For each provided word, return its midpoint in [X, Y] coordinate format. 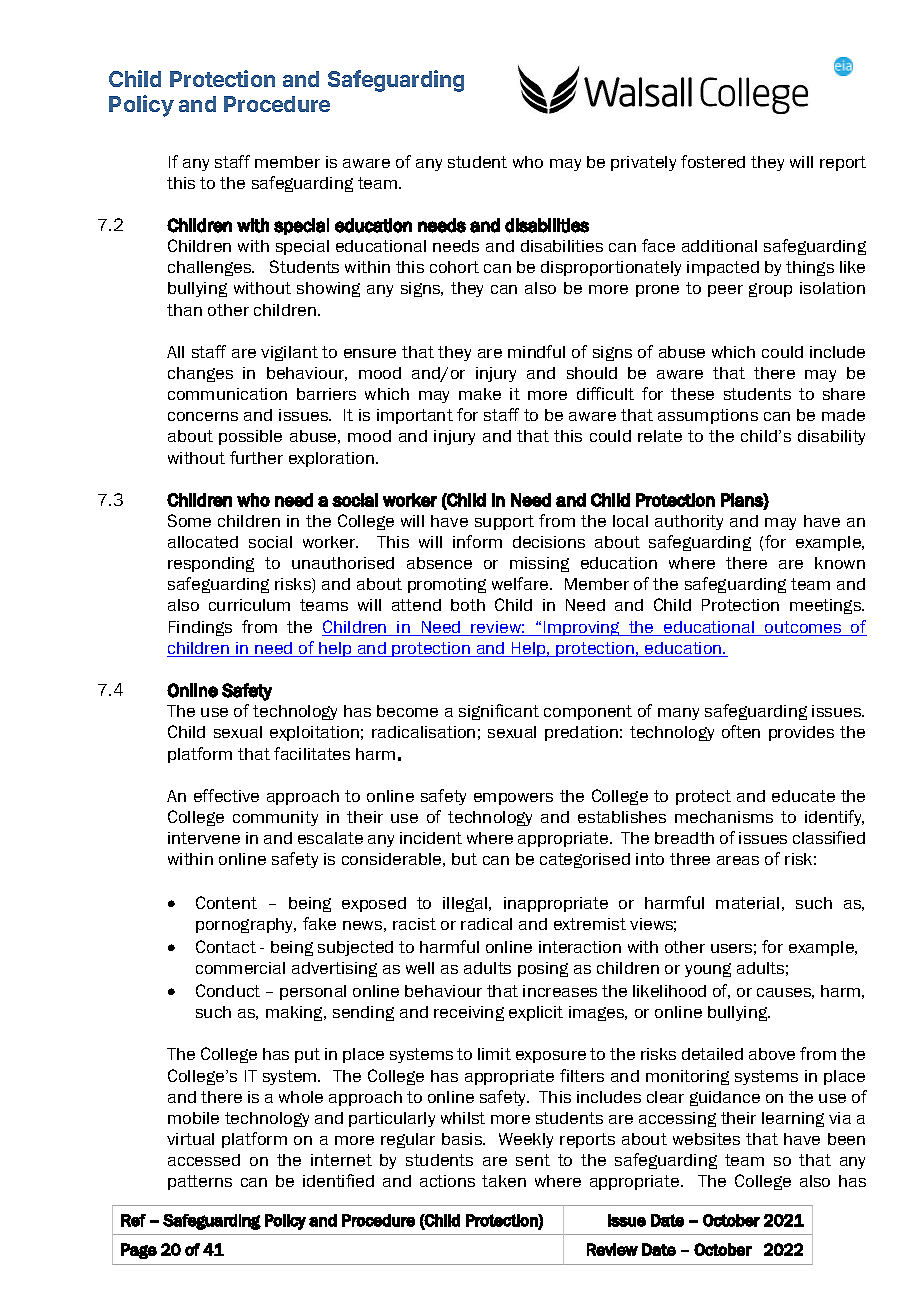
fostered [713, 161]
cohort [454, 267]
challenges [211, 268]
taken [504, 1181]
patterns [200, 1182]
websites [706, 1139]
